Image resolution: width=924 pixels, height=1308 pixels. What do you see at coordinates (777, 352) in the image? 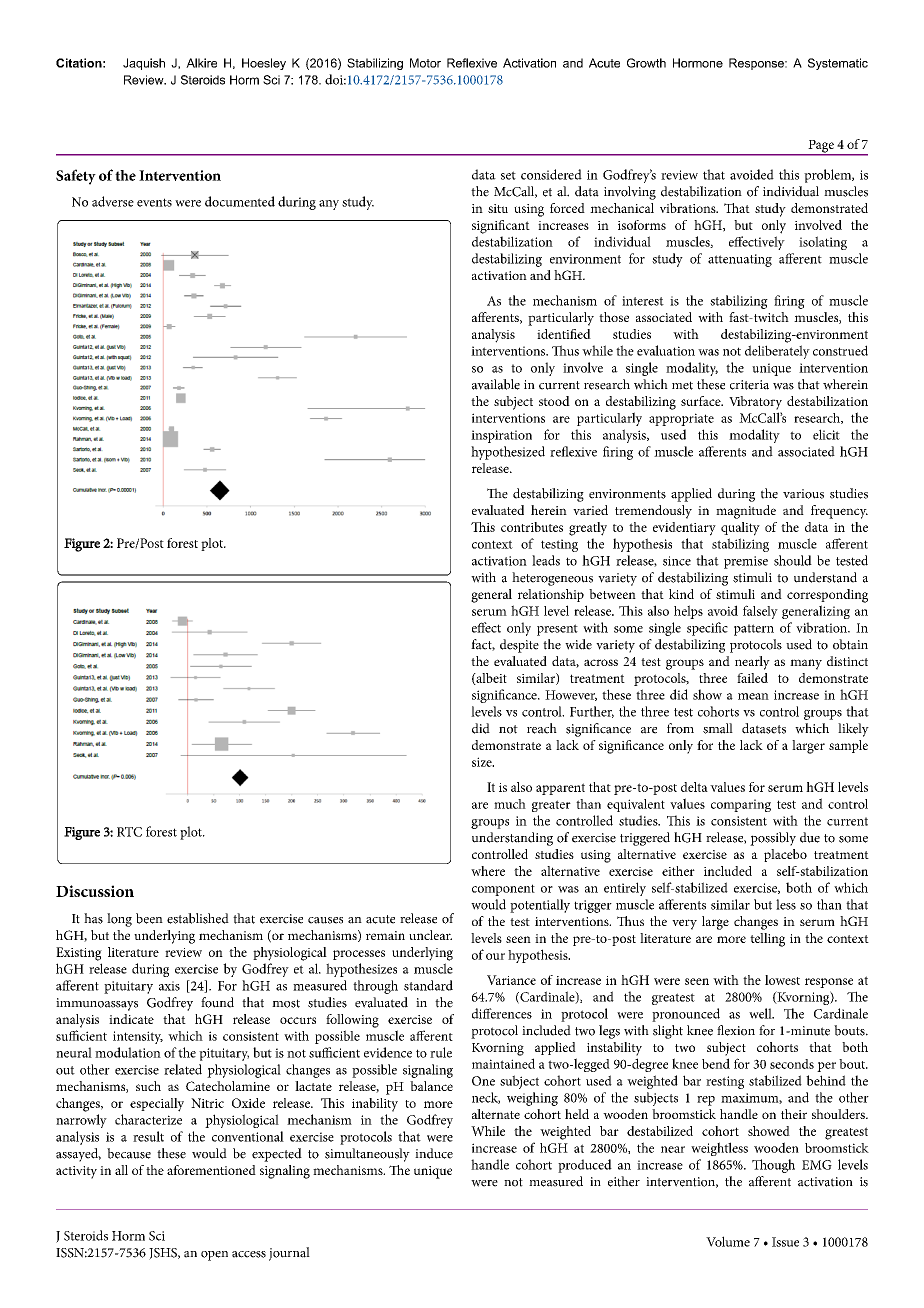
I see `deliberately` at bounding box center [777, 352].
